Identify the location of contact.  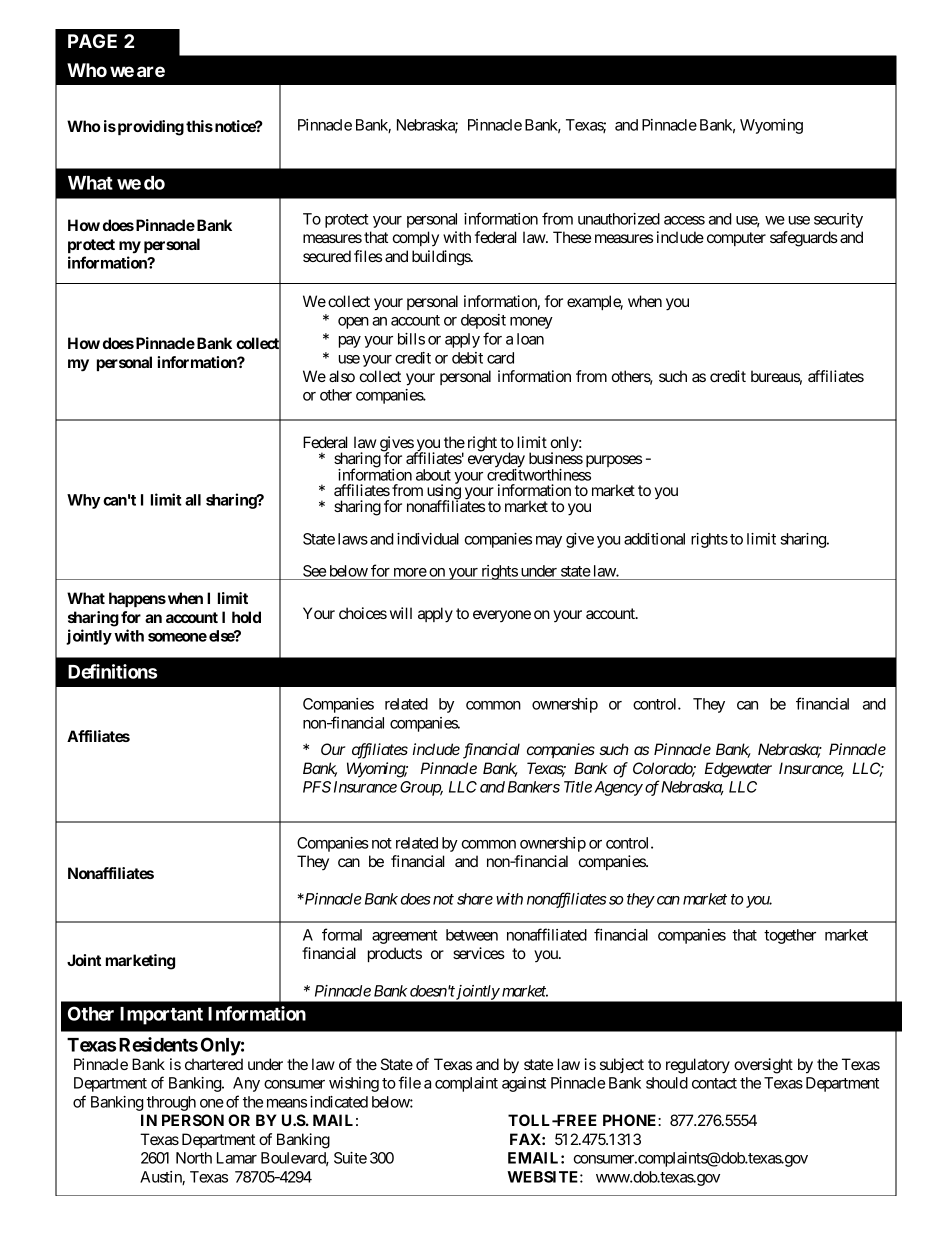
(714, 1083).
